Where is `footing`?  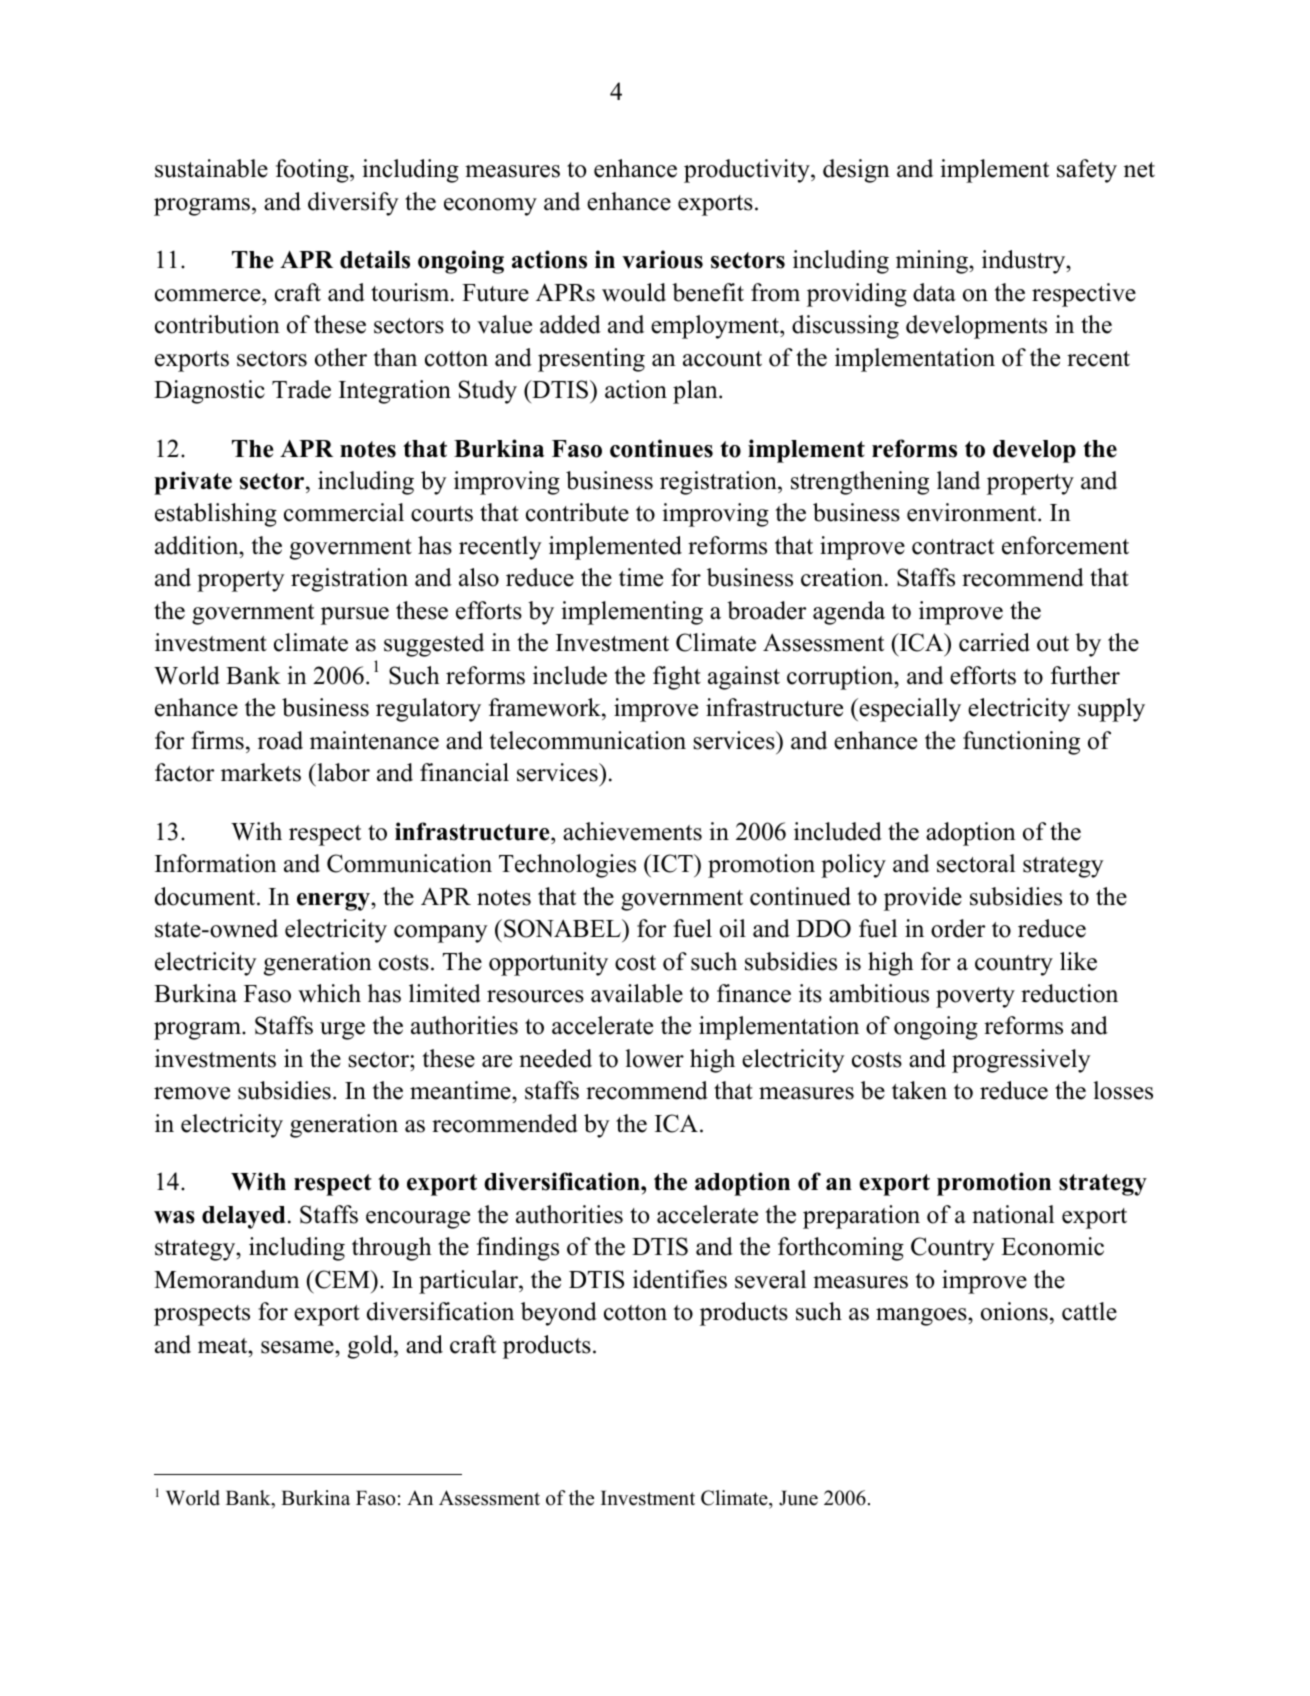
footing is located at coordinates (313, 171).
